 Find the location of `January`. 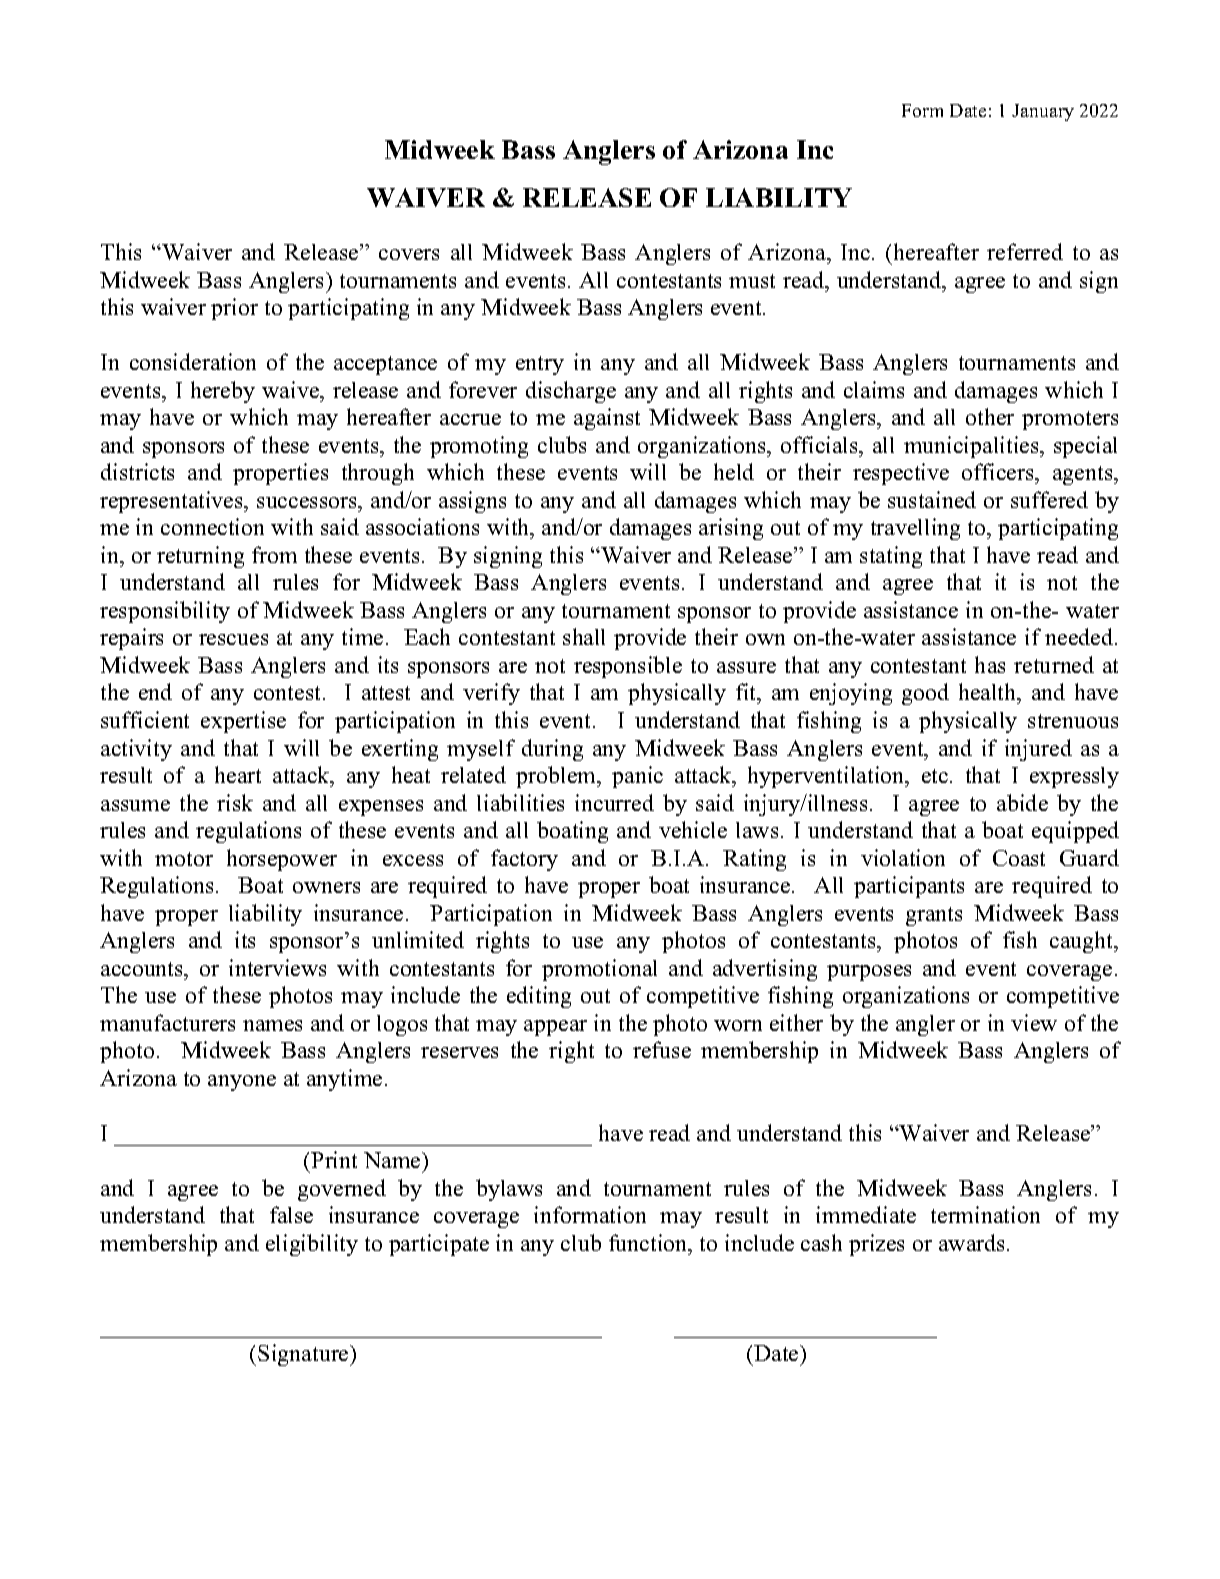

January is located at coordinates (1043, 112).
